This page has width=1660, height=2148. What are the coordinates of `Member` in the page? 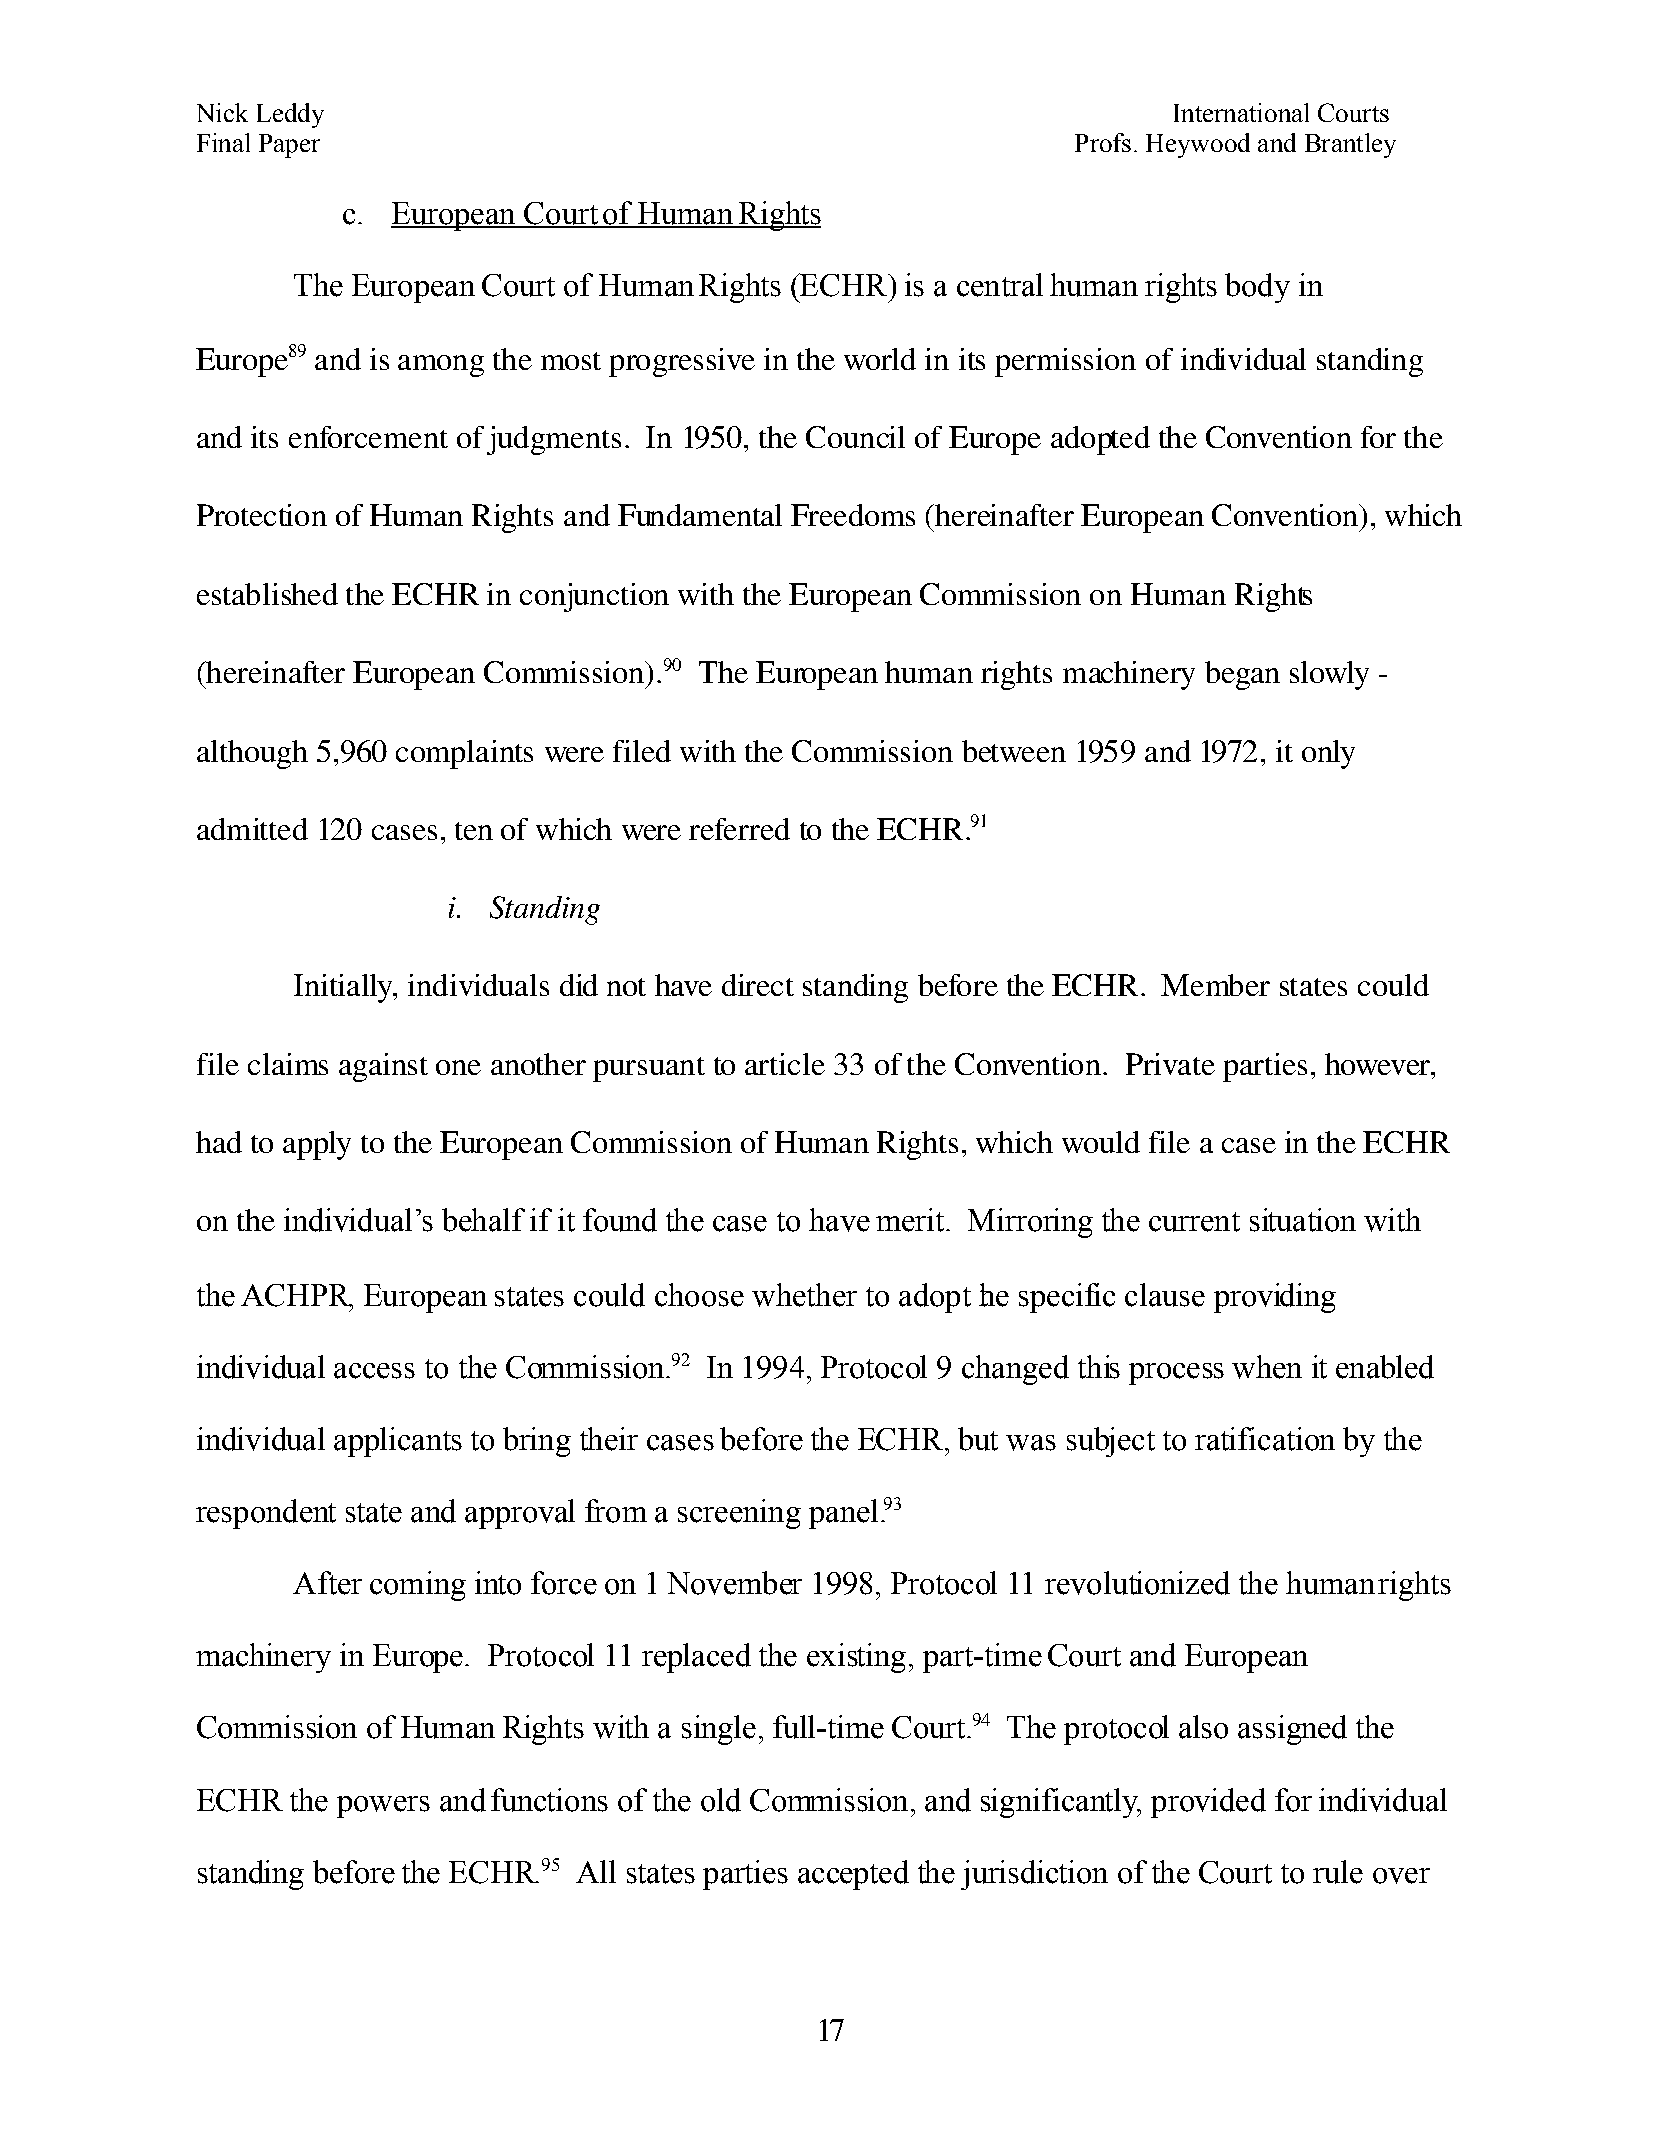 It's located at (1215, 985).
